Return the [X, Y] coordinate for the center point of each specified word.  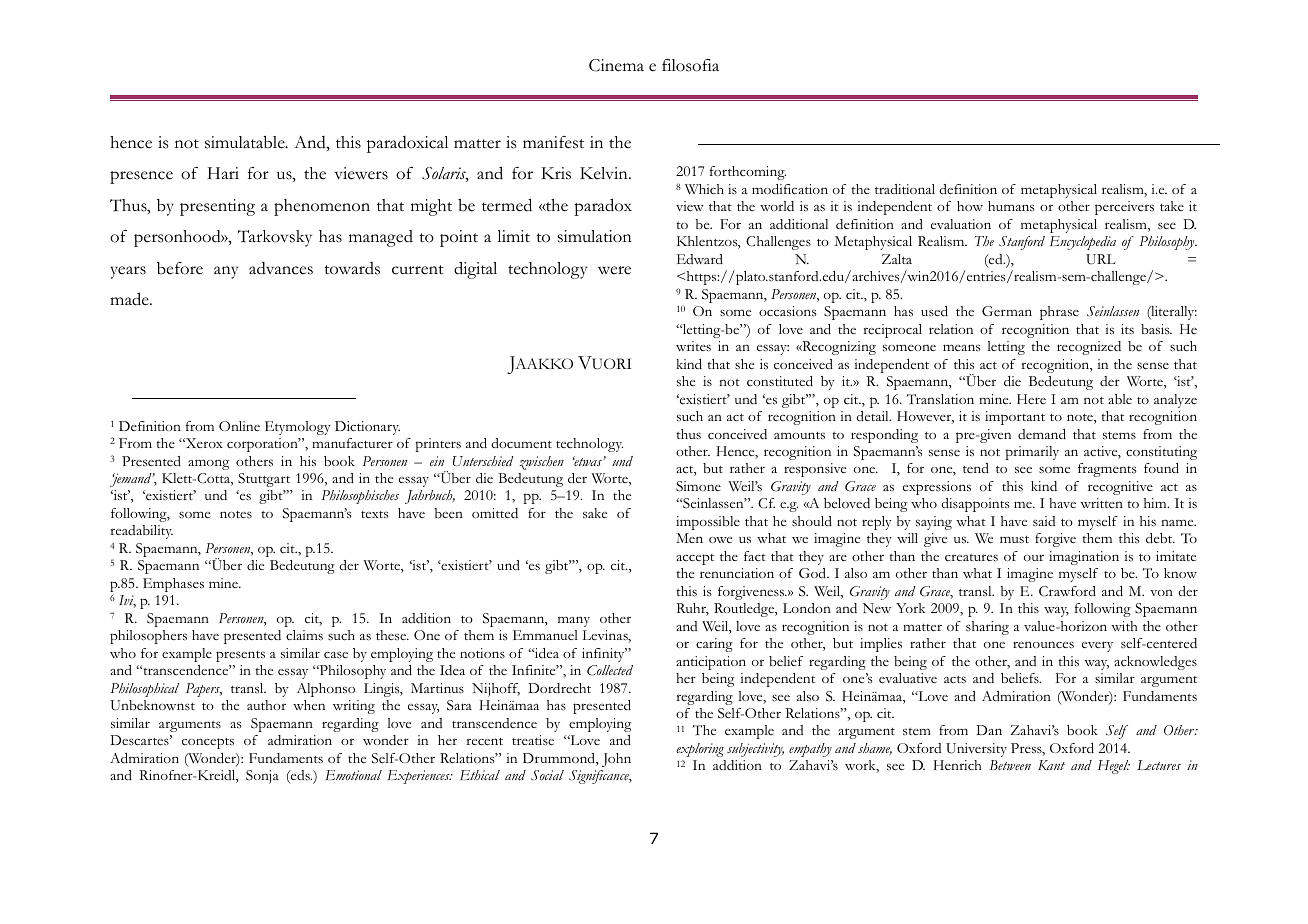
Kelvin [605, 173]
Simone [698, 486]
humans [1011, 206]
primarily [1032, 453]
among [208, 464]
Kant [1051, 765]
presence [141, 177]
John [616, 760]
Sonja [262, 777]
